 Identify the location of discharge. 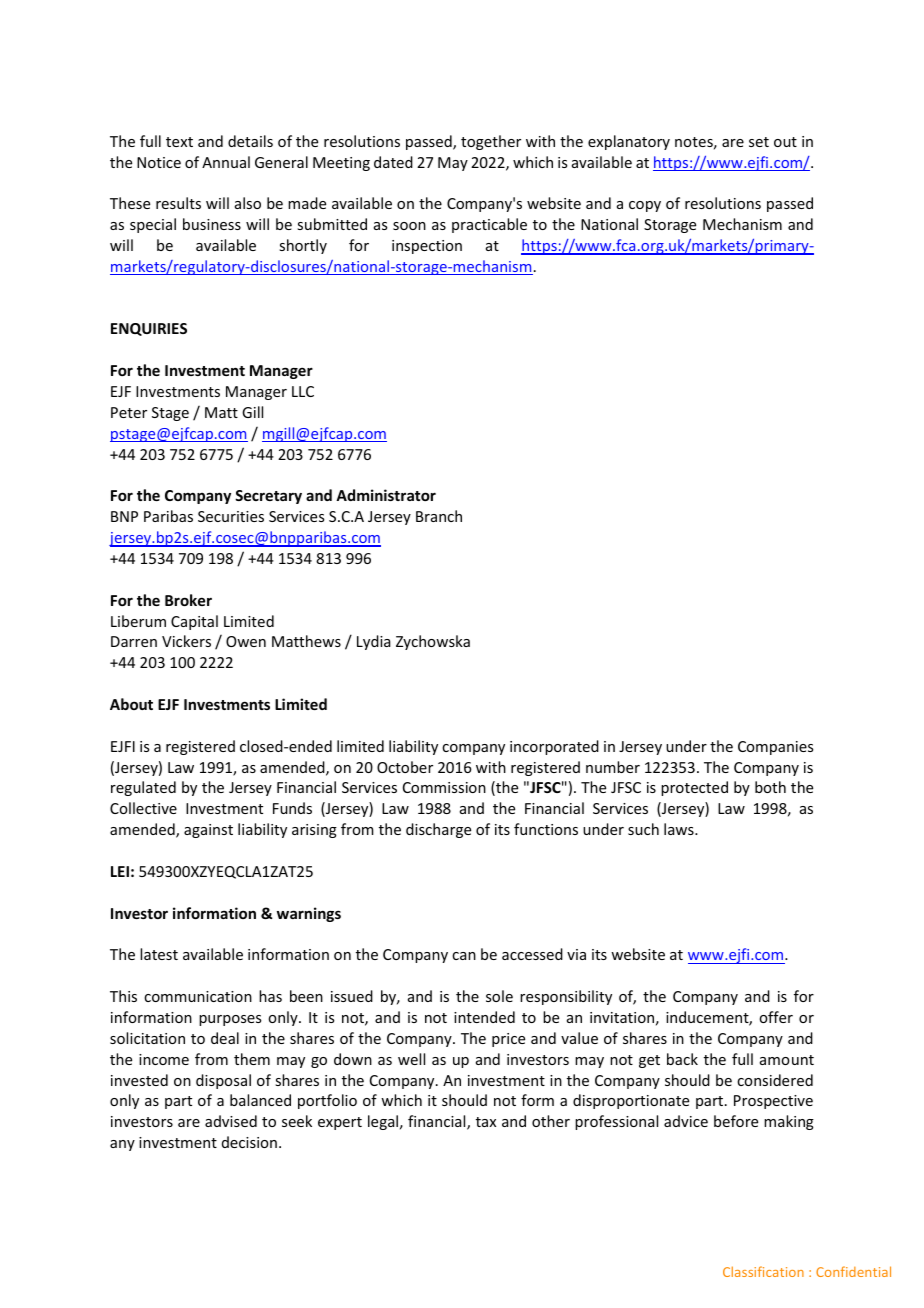
(438, 830).
